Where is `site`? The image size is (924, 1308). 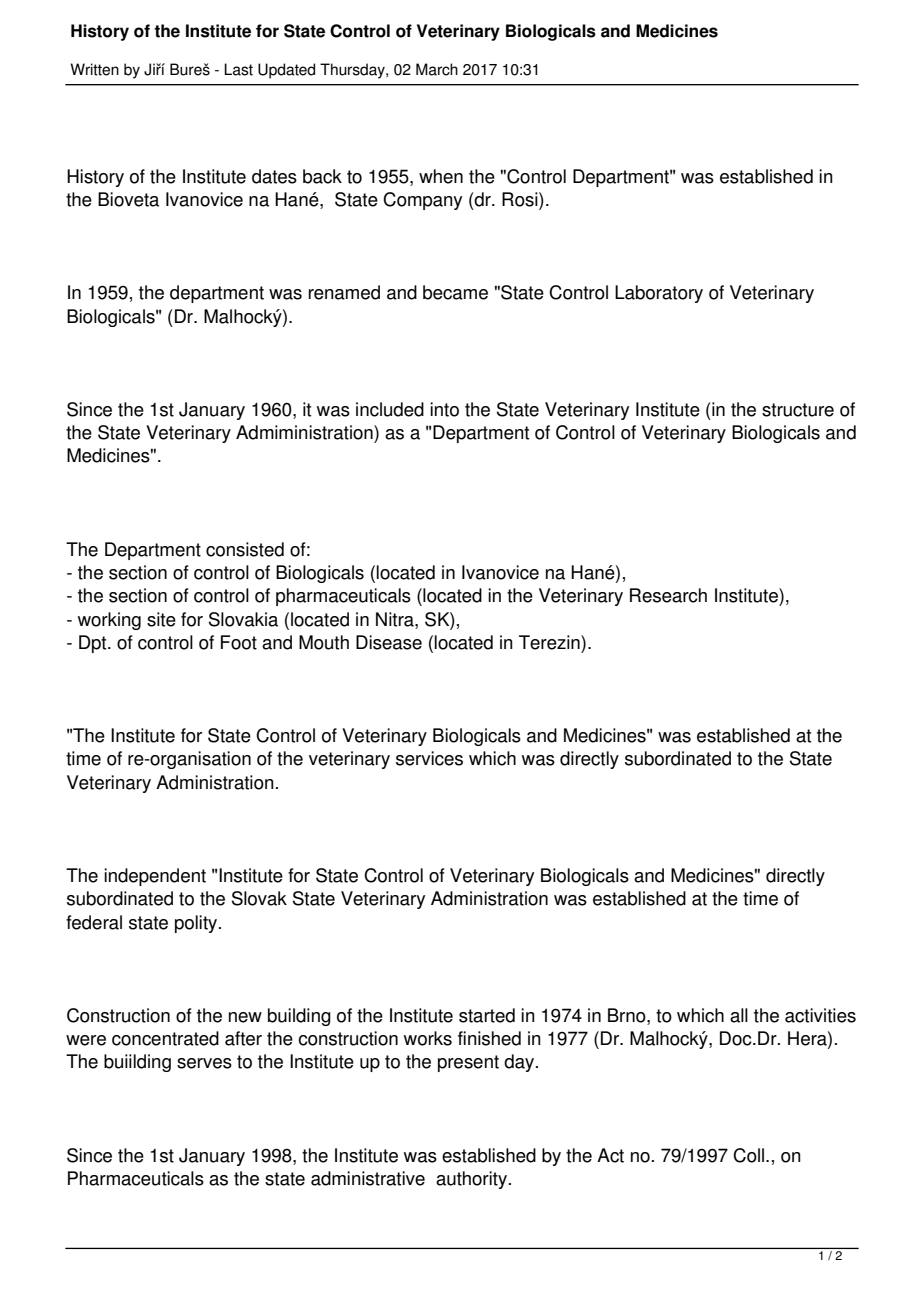
site is located at coordinates (161, 619).
